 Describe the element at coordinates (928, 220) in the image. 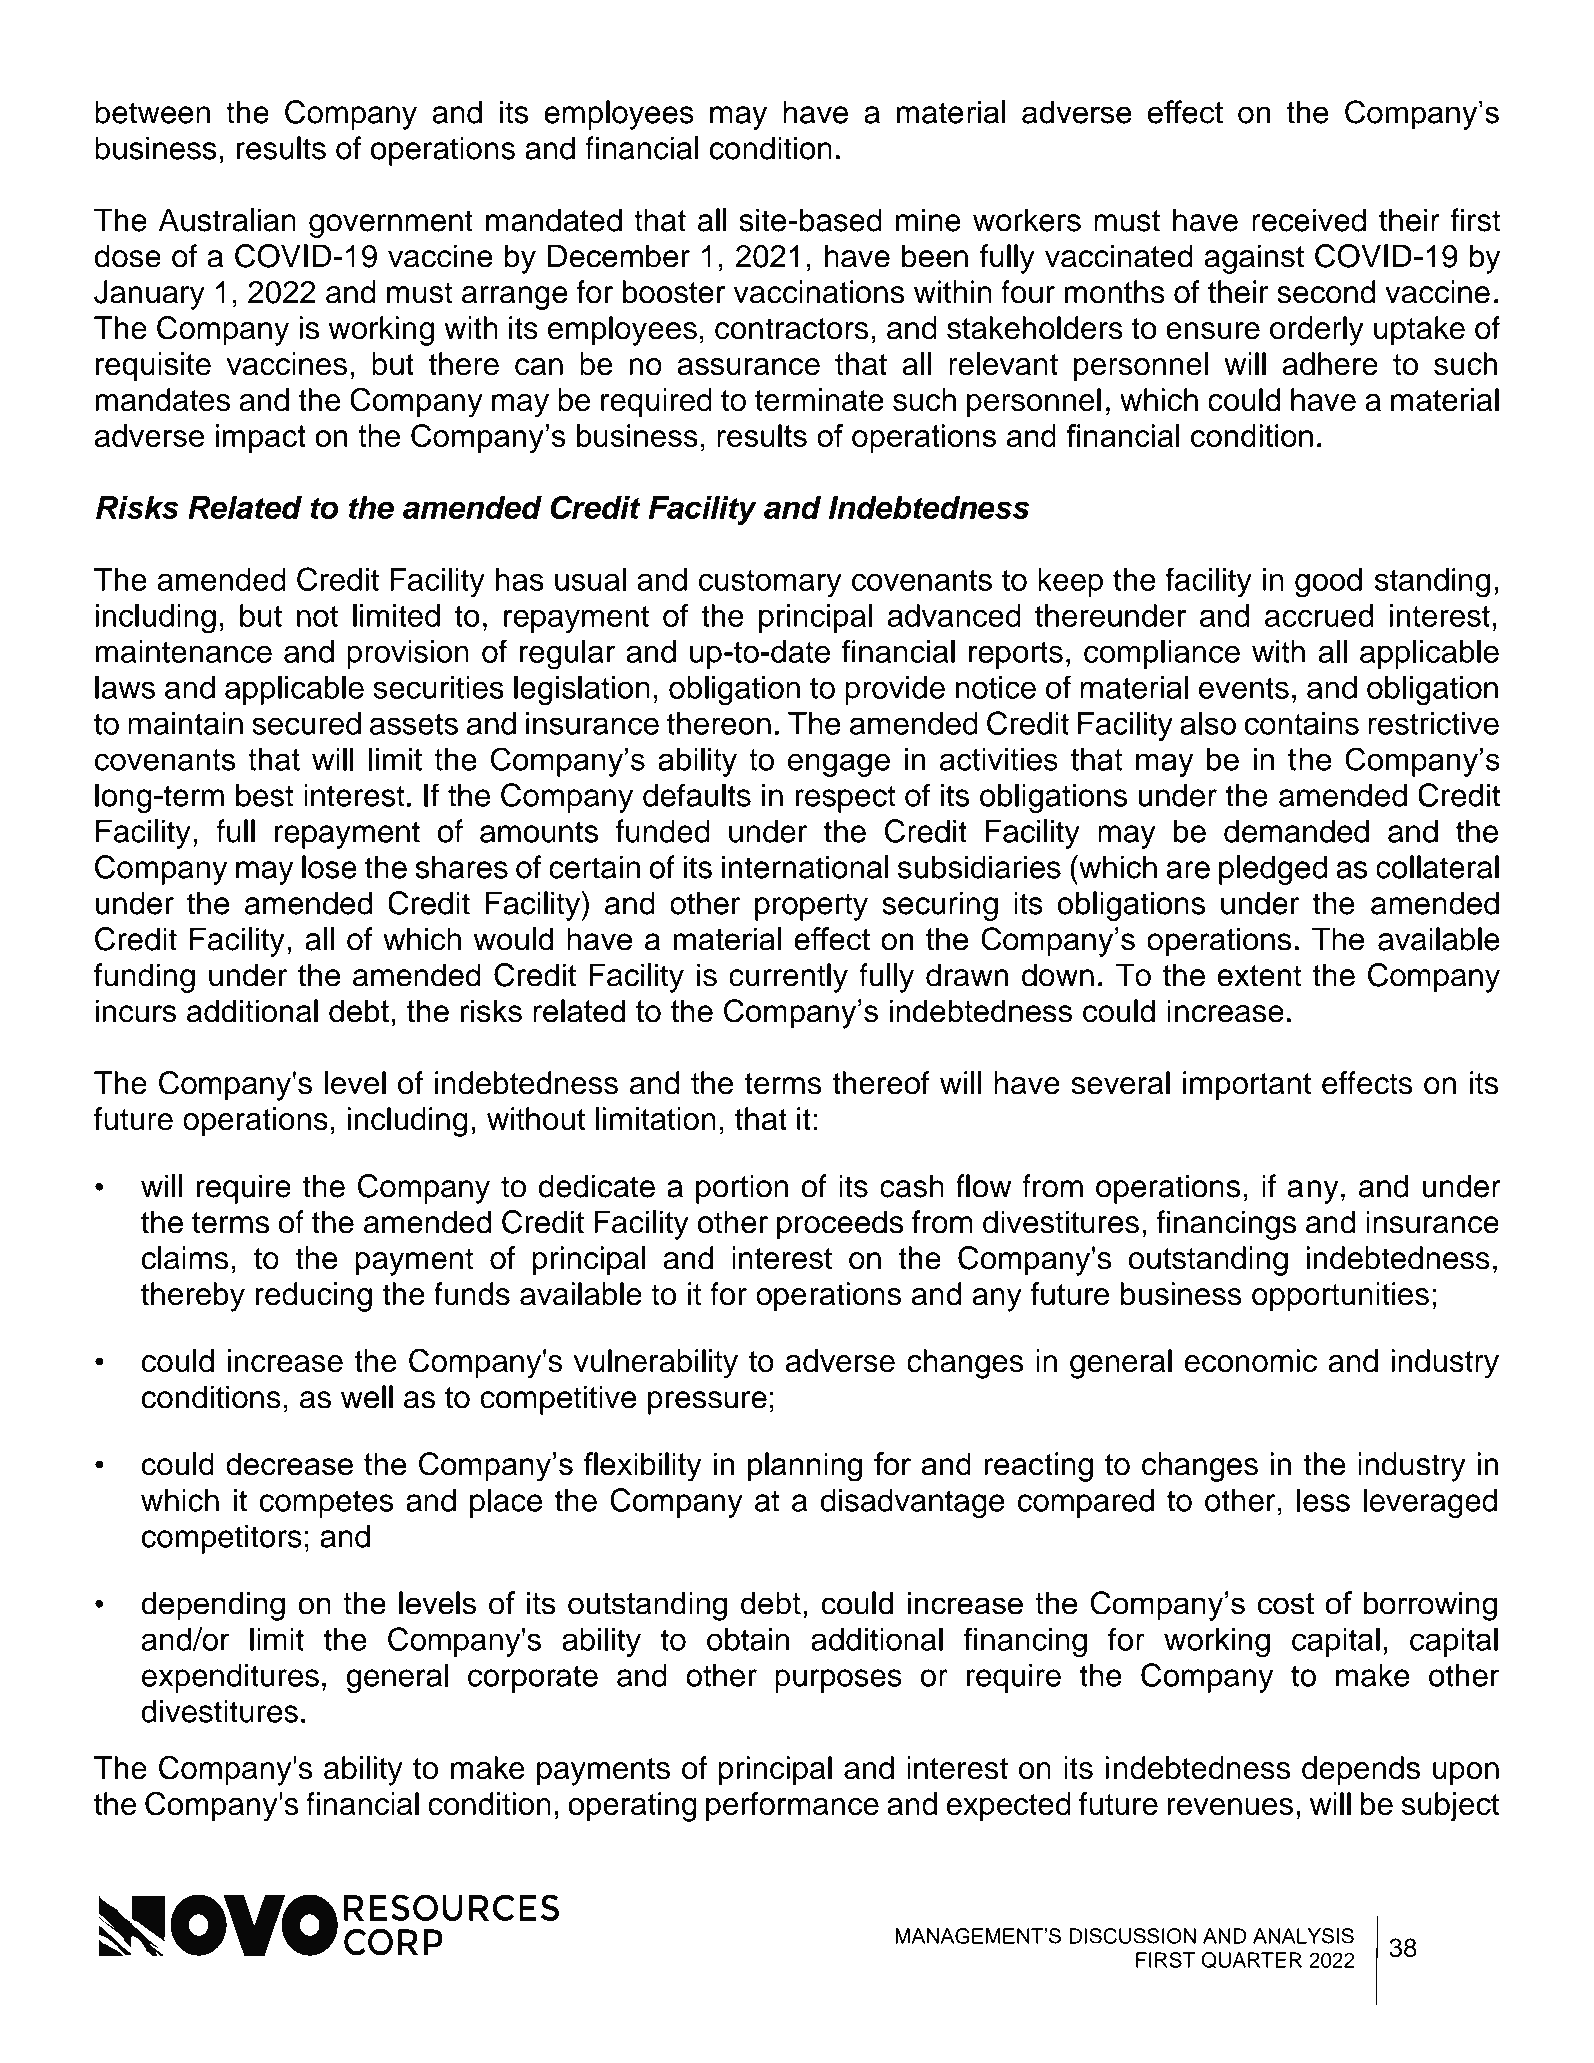

I see `mine` at that location.
